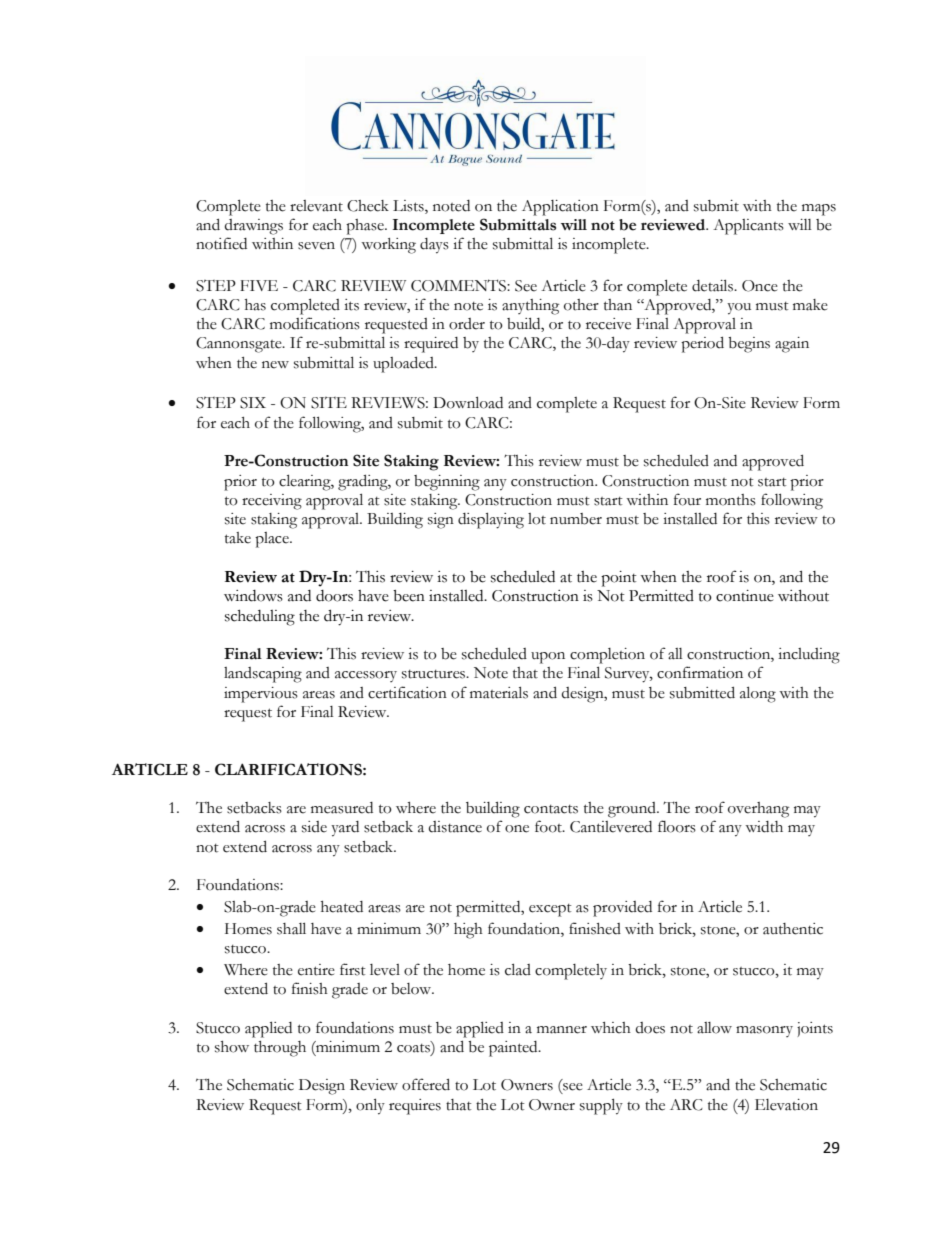 This page has width=952, height=1233. Describe the element at coordinates (786, 1105) in the page. I see `Elevation` at that location.
